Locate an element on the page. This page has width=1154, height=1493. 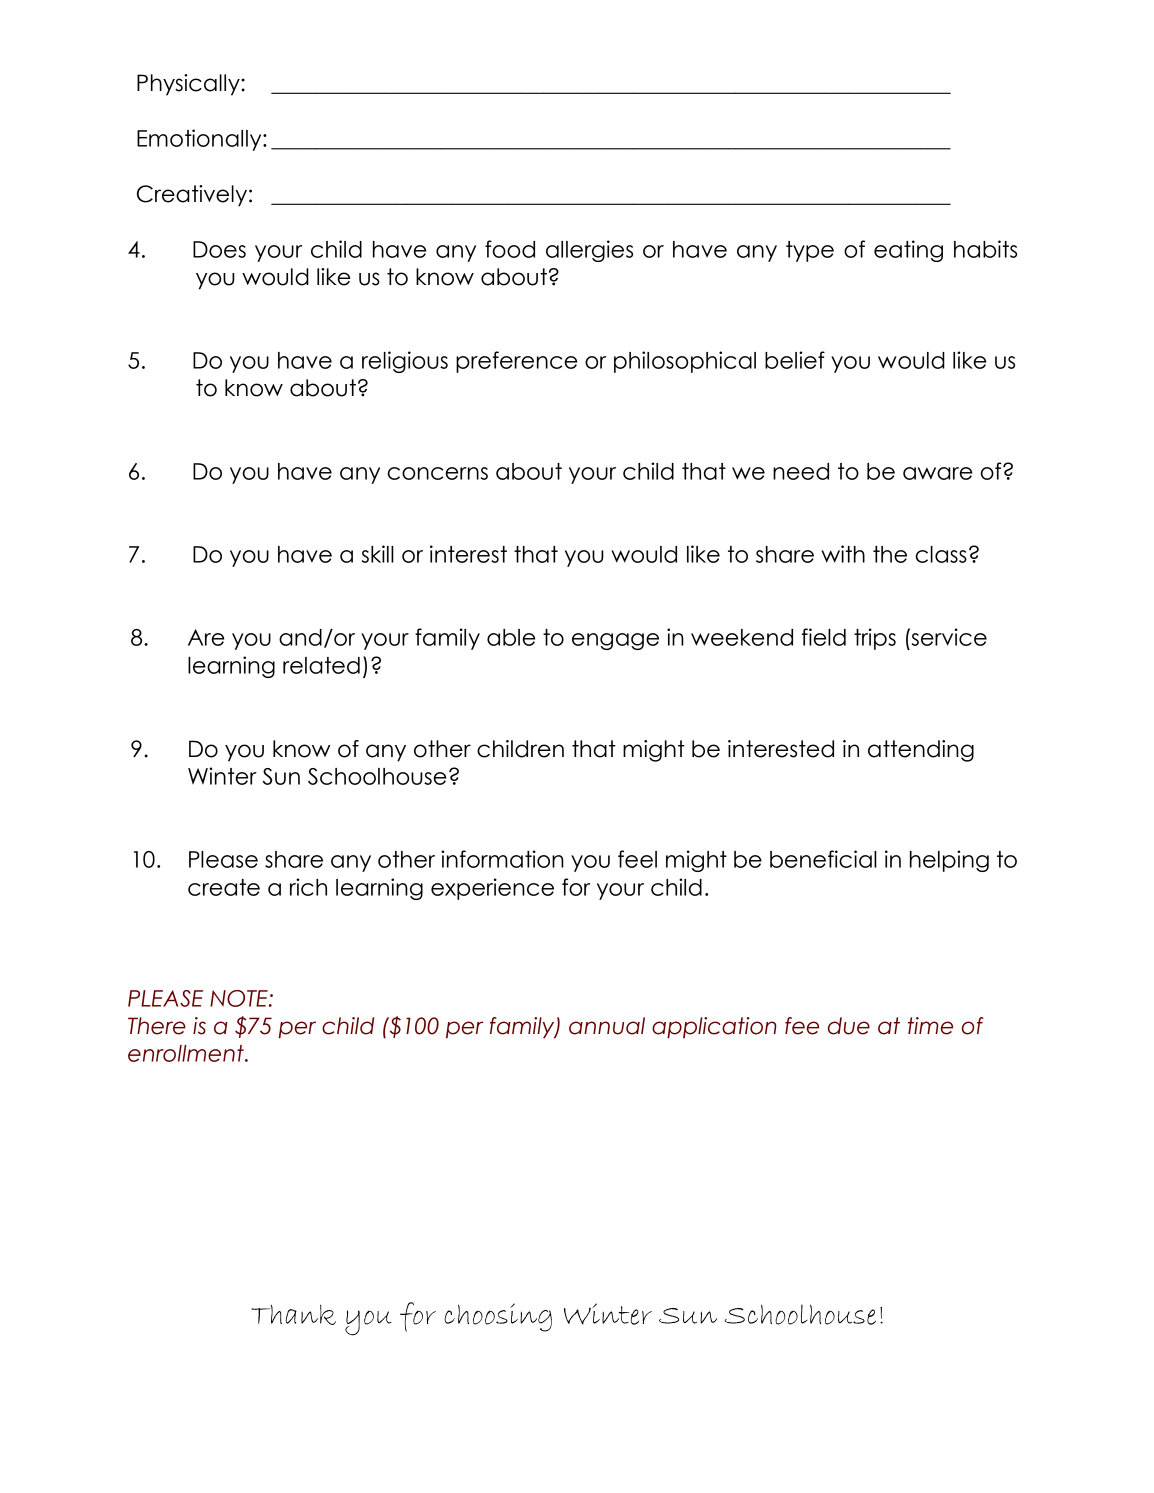
preference is located at coordinates (516, 362).
